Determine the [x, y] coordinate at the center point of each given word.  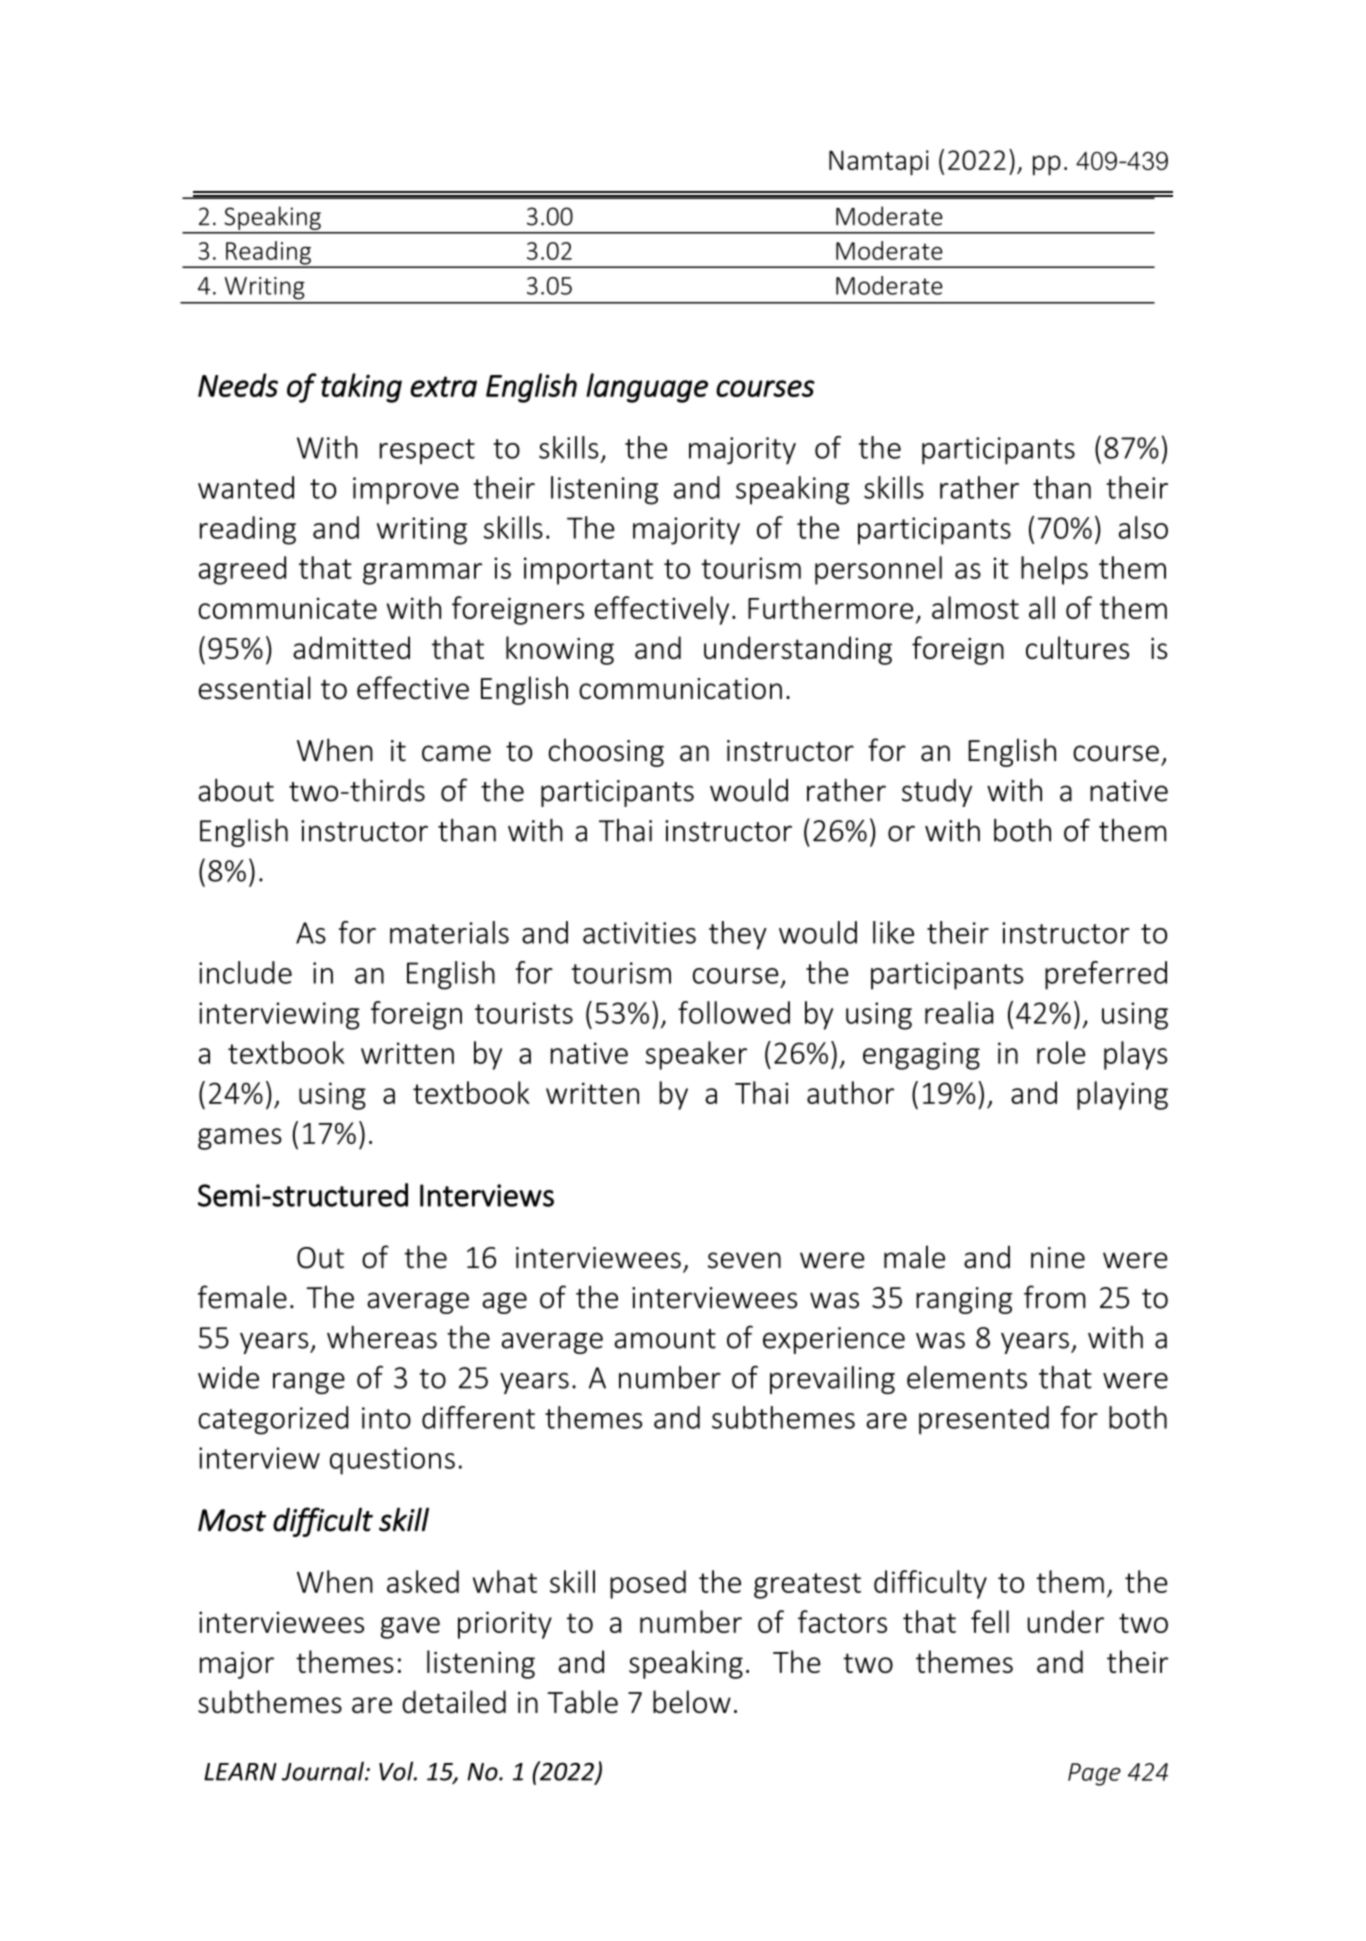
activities [639, 933]
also [1143, 527]
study [937, 793]
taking [361, 388]
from [1055, 1297]
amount [665, 1339]
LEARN [240, 1772]
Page [1094, 1774]
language [647, 388]
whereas [382, 1337]
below [692, 1702]
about [236, 790]
